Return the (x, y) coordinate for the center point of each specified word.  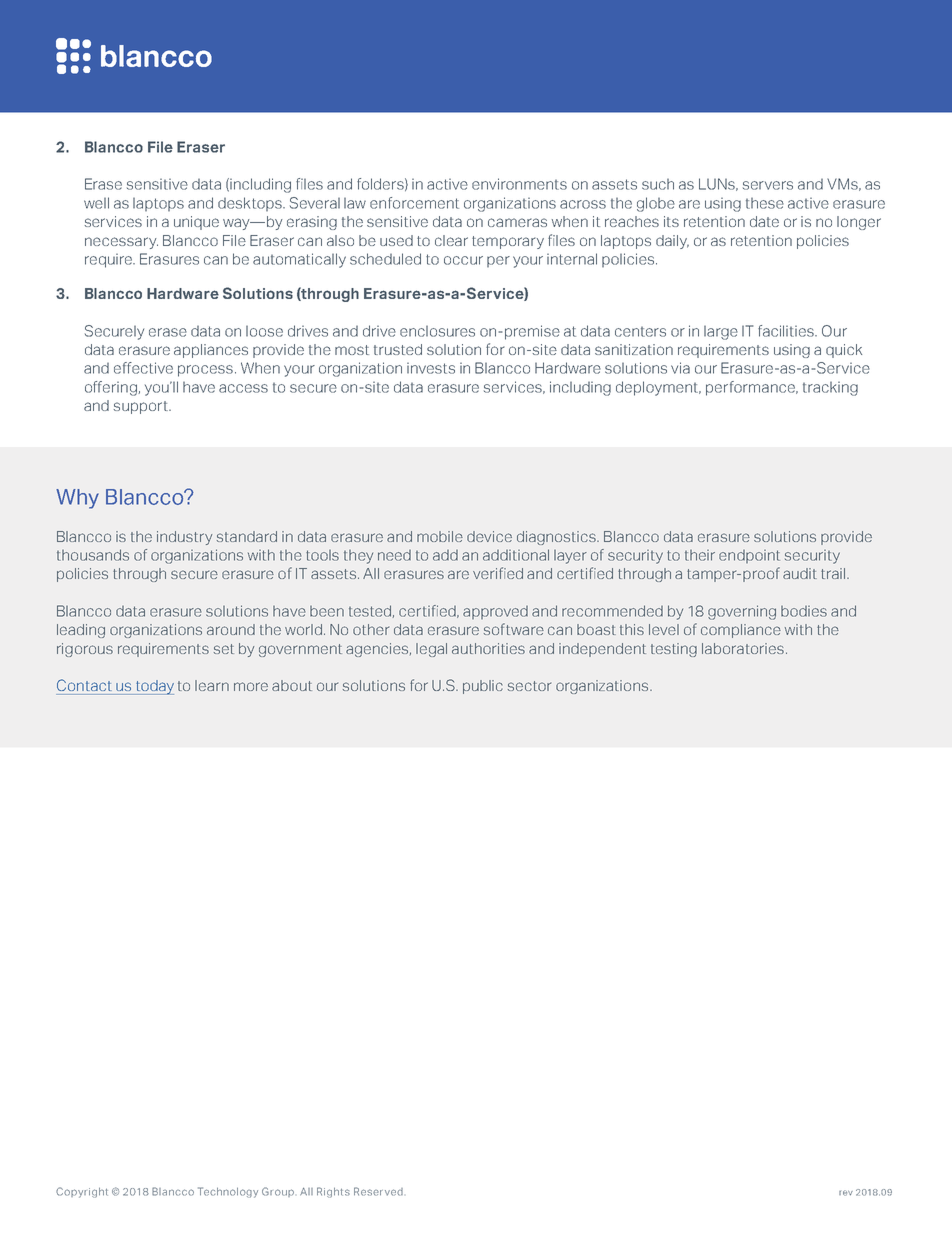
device (489, 536)
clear (451, 240)
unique (196, 223)
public (483, 687)
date (764, 221)
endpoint (749, 556)
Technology (228, 1192)
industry (184, 538)
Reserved (378, 1191)
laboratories (743, 648)
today (153, 687)
